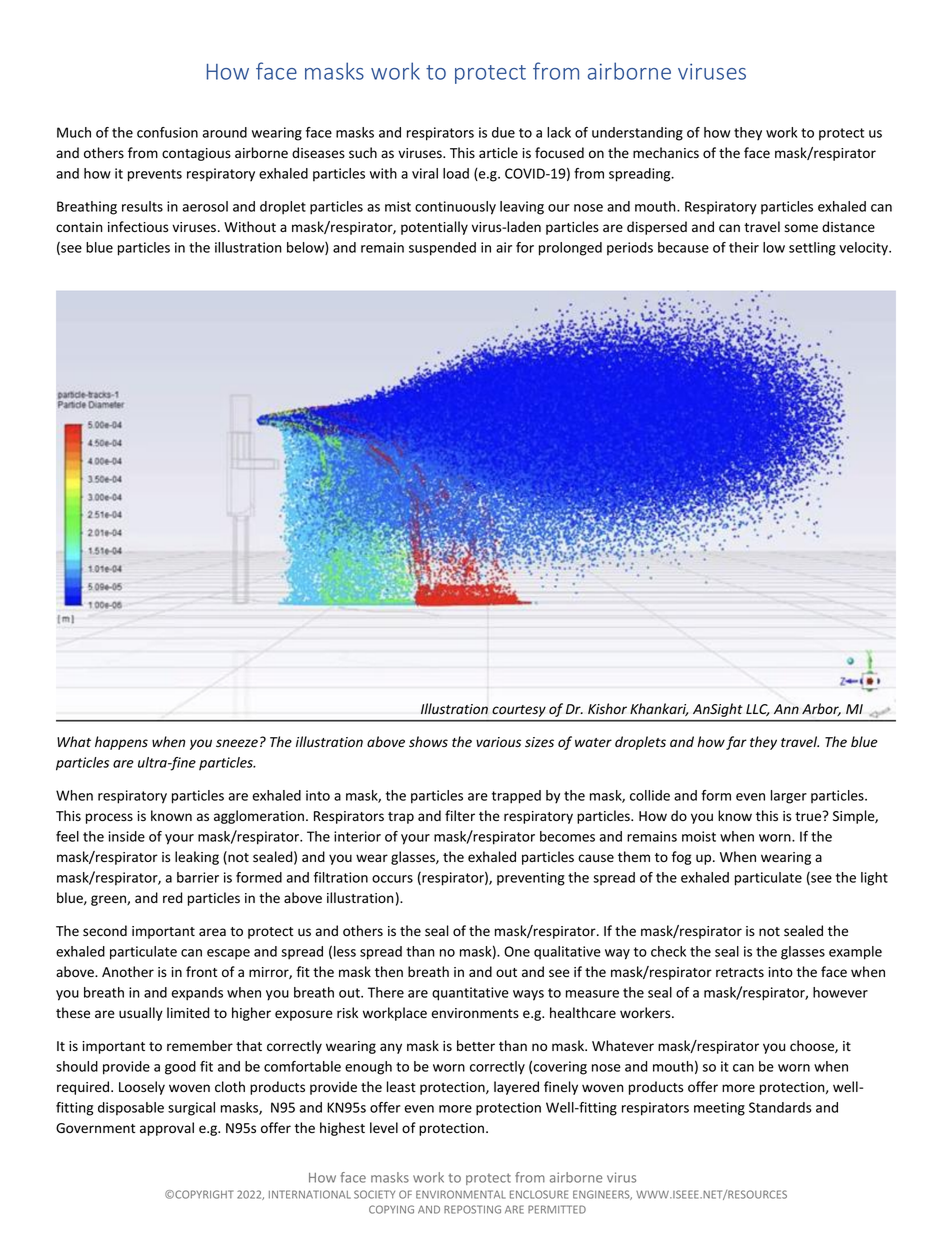 The image size is (952, 1233). What do you see at coordinates (801, 228) in the image?
I see `some` at bounding box center [801, 228].
